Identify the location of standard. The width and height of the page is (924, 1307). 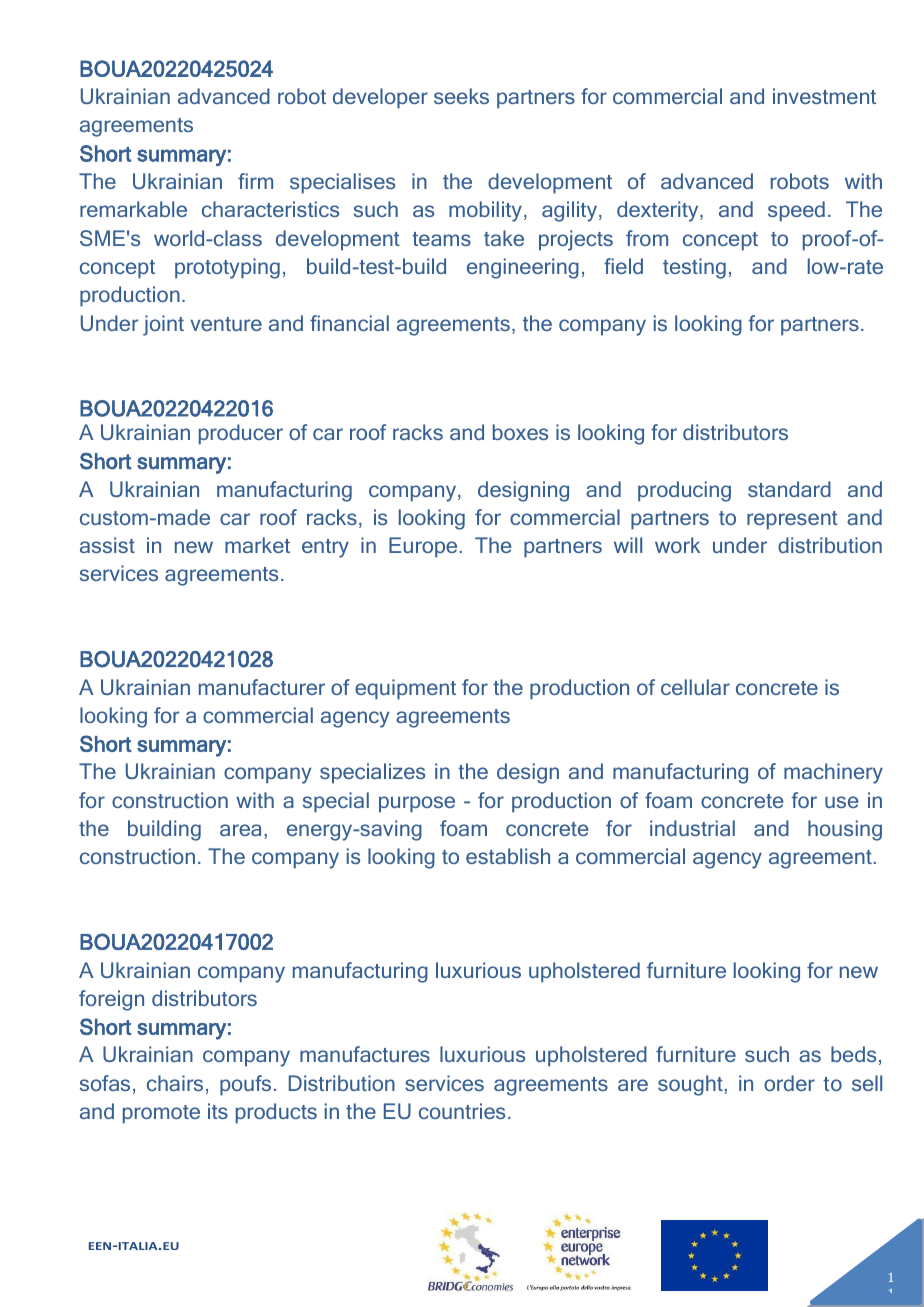
(789, 489).
